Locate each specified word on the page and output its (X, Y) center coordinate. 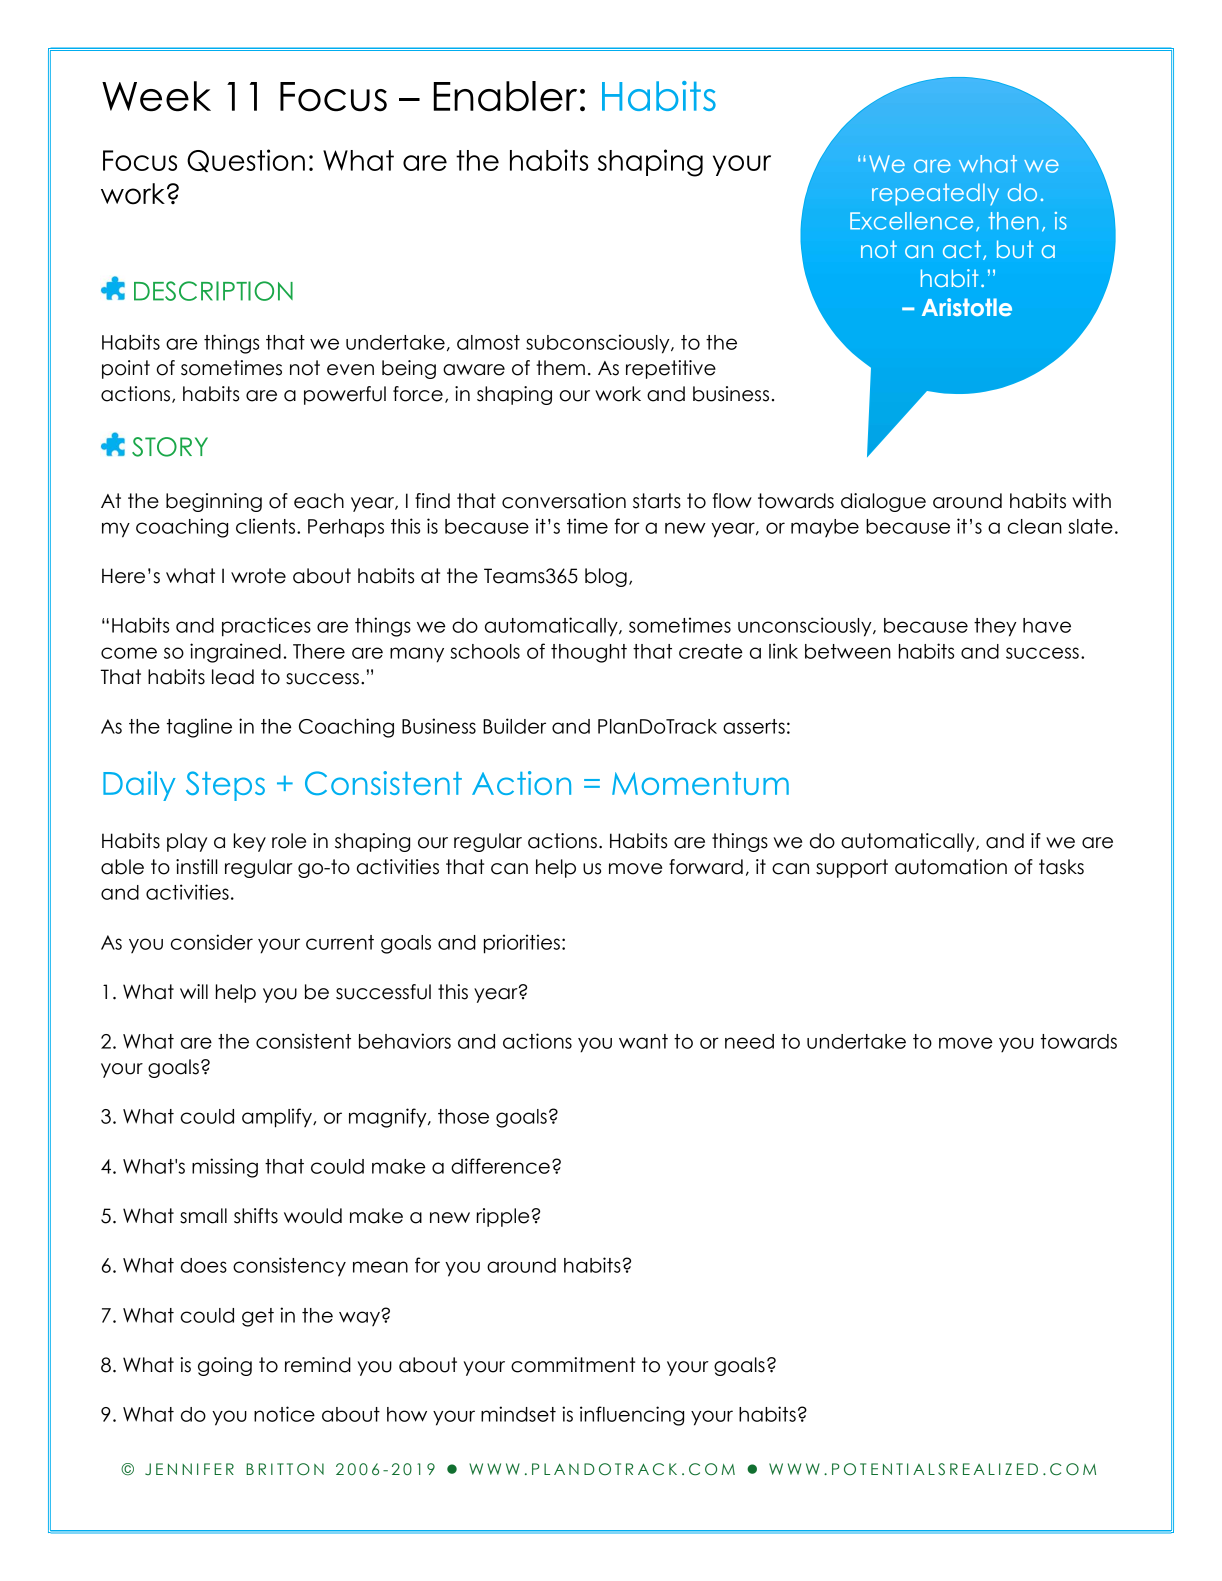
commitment (573, 1365)
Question (246, 160)
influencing (632, 1416)
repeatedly (935, 194)
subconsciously (599, 344)
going (225, 1366)
